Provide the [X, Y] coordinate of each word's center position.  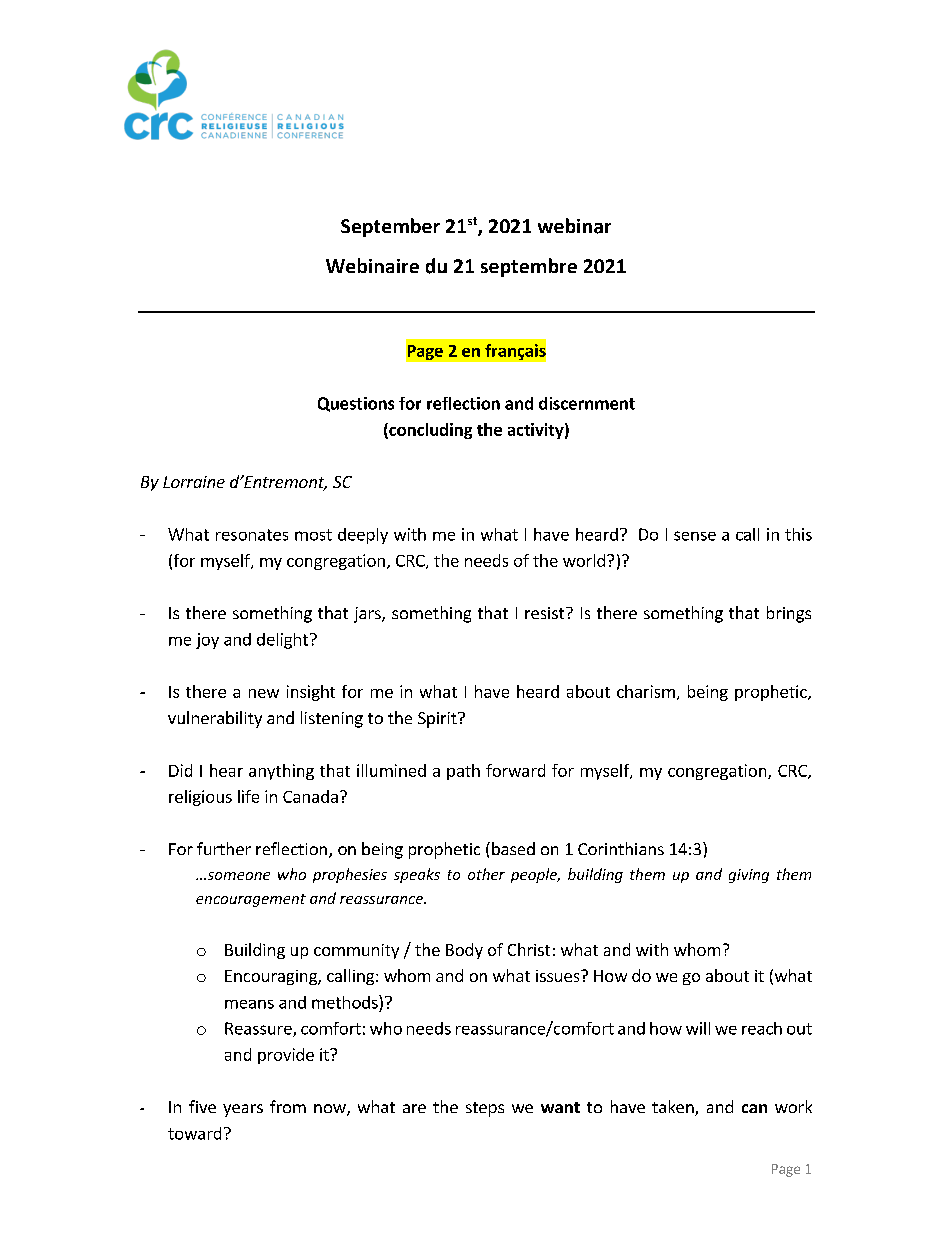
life [248, 796]
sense [695, 536]
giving [749, 876]
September [390, 227]
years [243, 1110]
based [513, 848]
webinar [574, 226]
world [584, 560]
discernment [587, 403]
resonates [252, 535]
